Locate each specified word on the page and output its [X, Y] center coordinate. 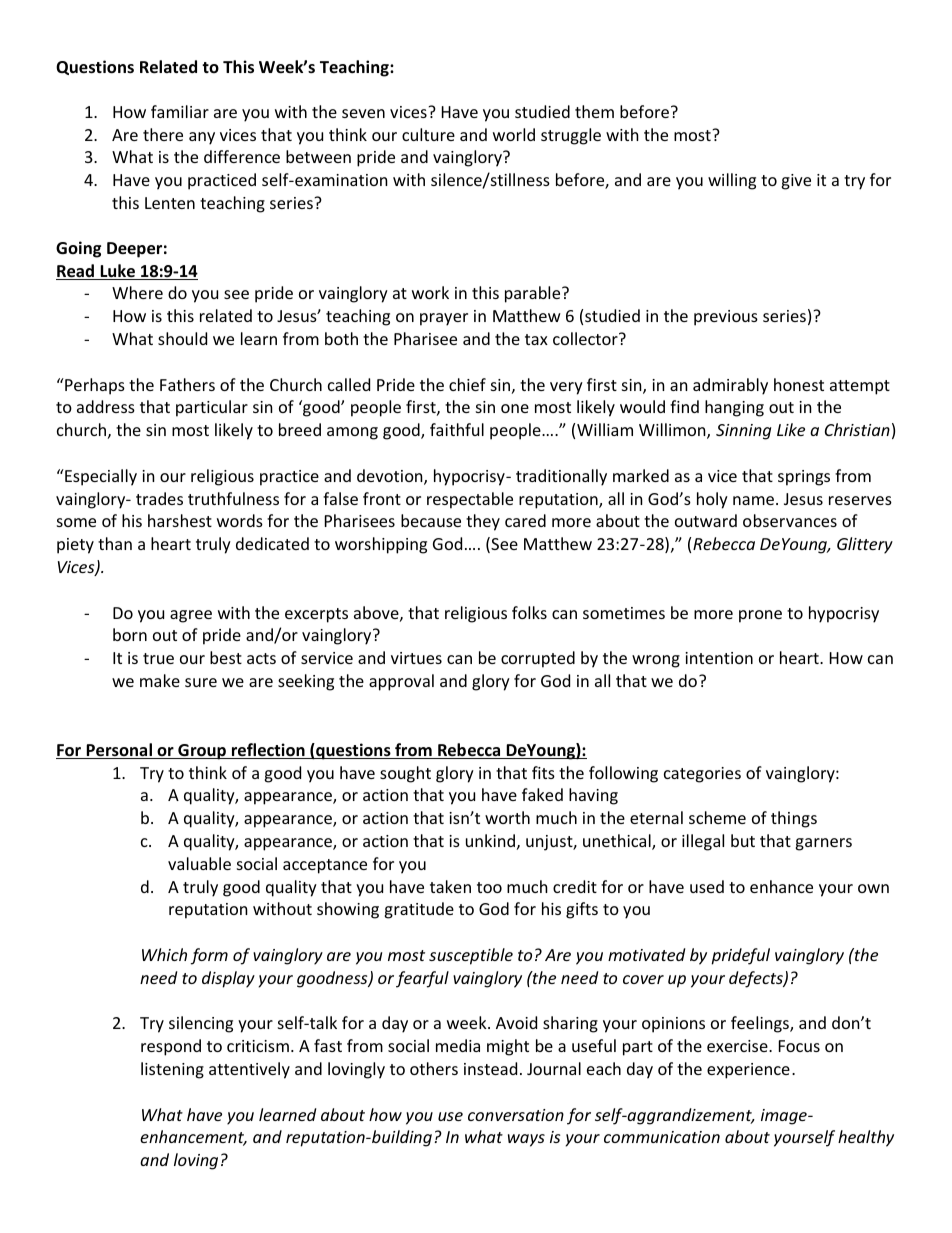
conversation [516, 1115]
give [796, 182]
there [163, 134]
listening [172, 1070]
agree [191, 616]
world [514, 134]
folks [529, 612]
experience [748, 1071]
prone [760, 616]
